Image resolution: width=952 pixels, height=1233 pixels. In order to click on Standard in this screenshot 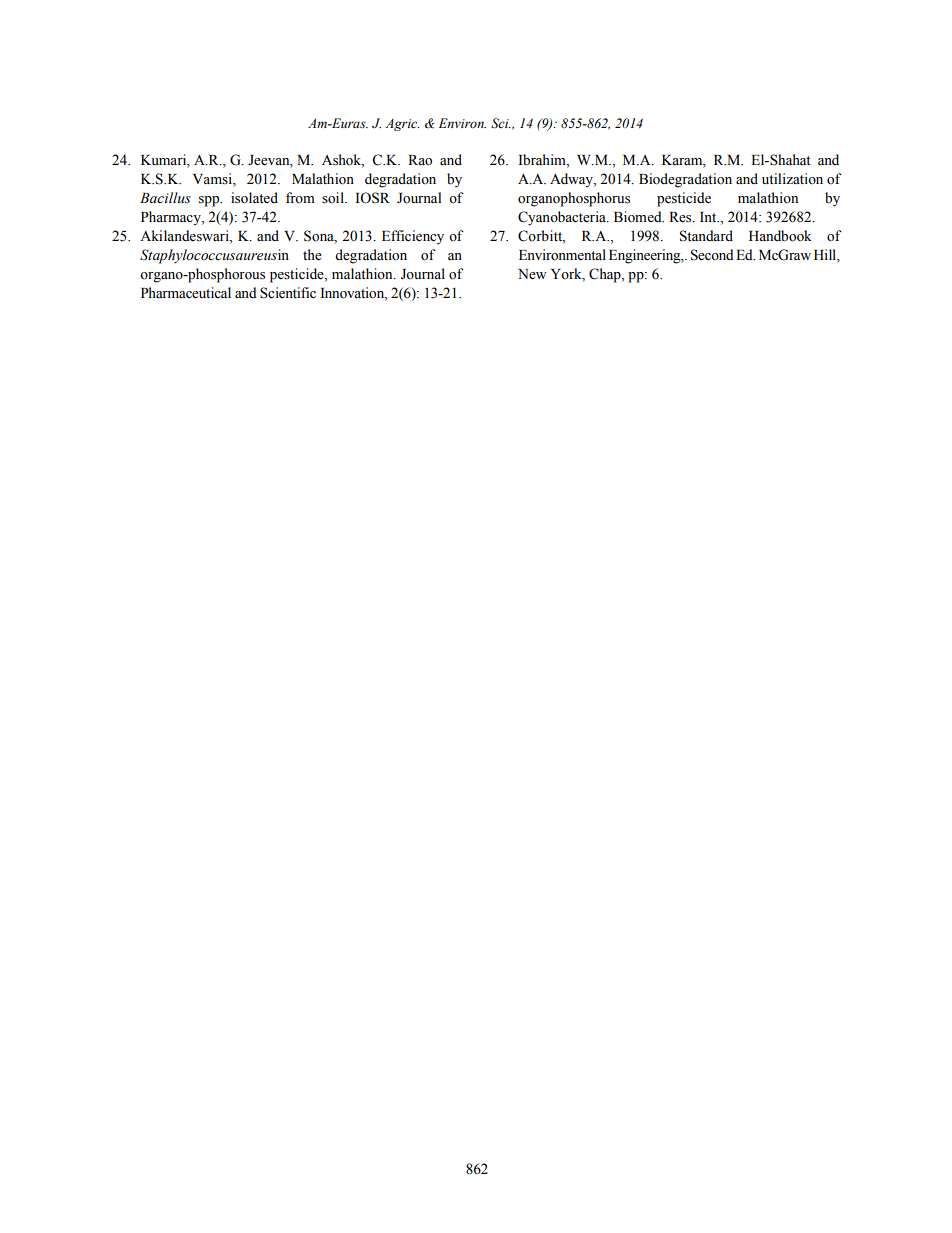, I will do `click(706, 236)`.
